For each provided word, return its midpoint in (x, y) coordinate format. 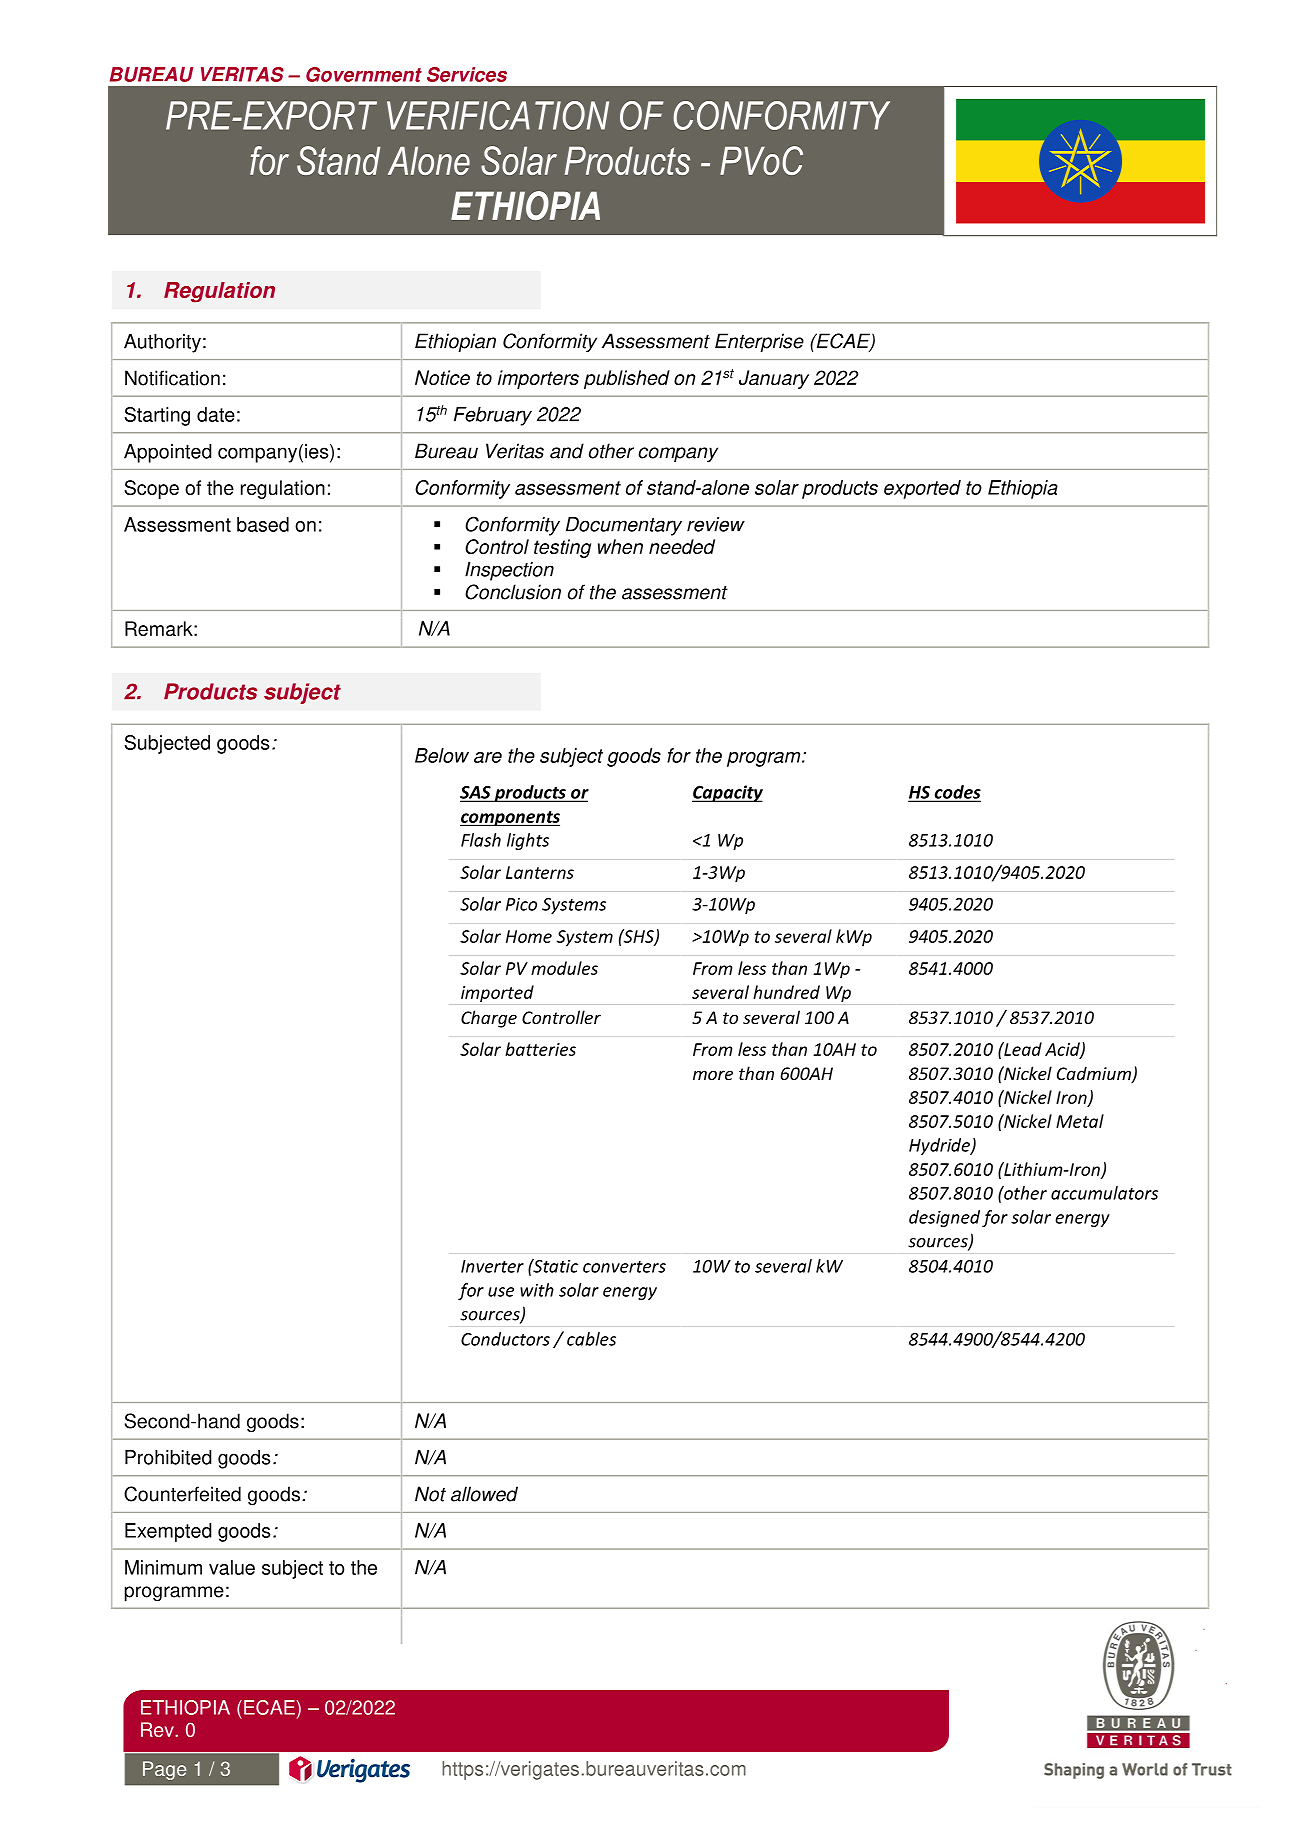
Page (164, 1770)
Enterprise (759, 342)
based (263, 524)
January (774, 379)
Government (364, 74)
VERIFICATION (498, 115)
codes (956, 793)
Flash (481, 840)
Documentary (624, 526)
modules (564, 968)
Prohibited (168, 1457)
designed (944, 1218)
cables (591, 1339)
